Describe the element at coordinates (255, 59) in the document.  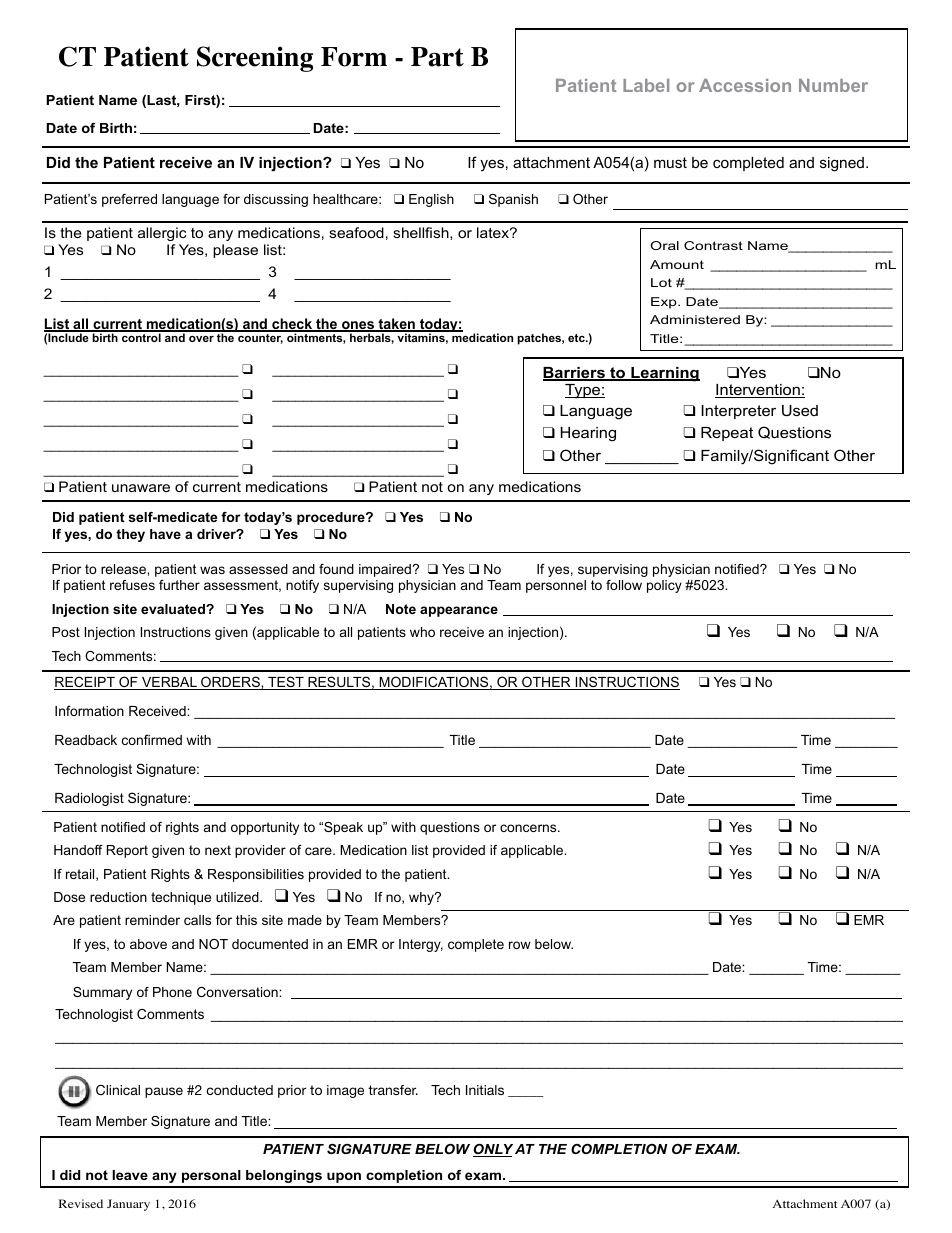
I see `Screening` at that location.
